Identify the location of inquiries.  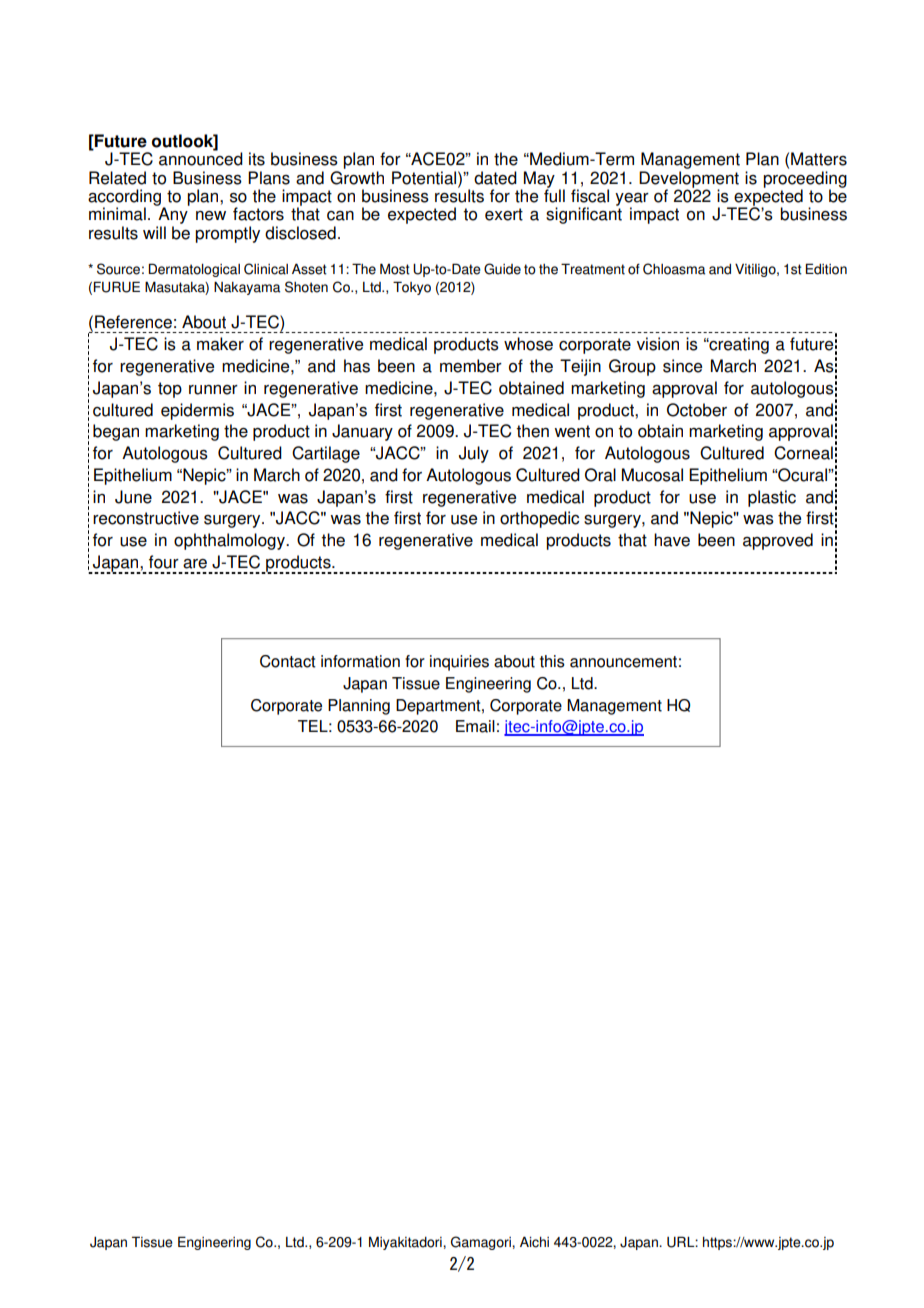
(459, 663).
